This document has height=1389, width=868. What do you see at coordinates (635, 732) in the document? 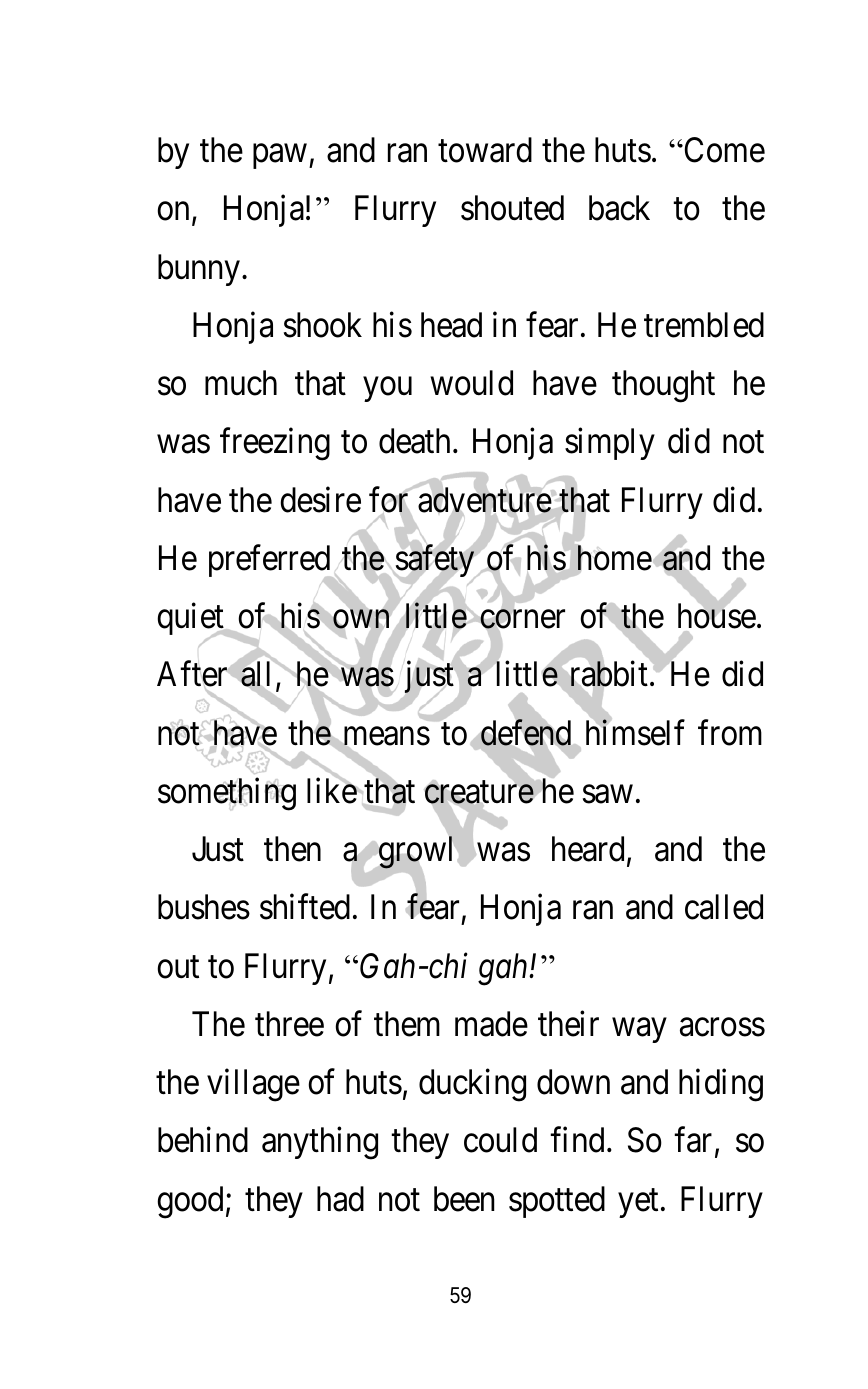
I see `himself` at bounding box center [635, 732].
